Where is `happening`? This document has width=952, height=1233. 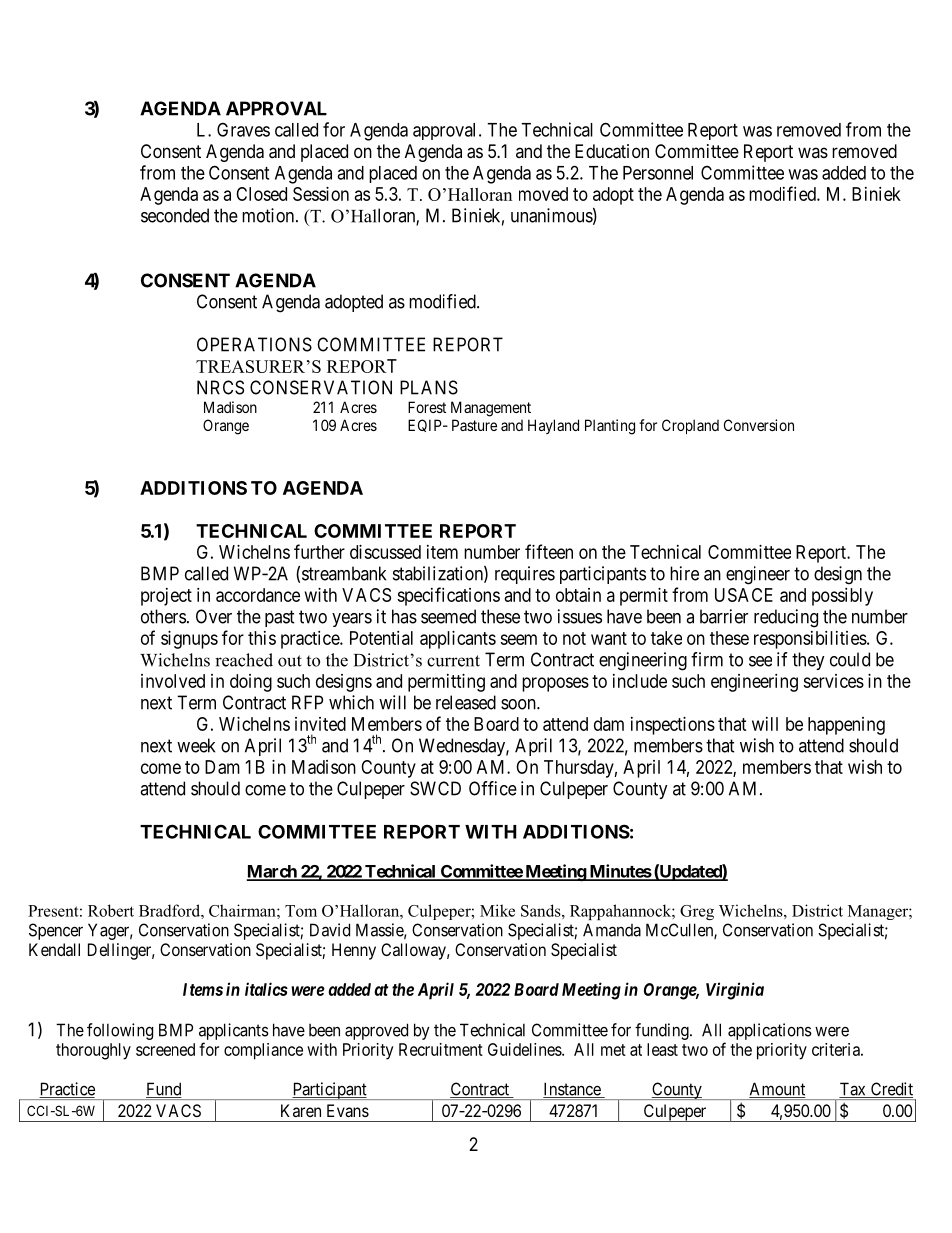 happening is located at coordinates (846, 726).
